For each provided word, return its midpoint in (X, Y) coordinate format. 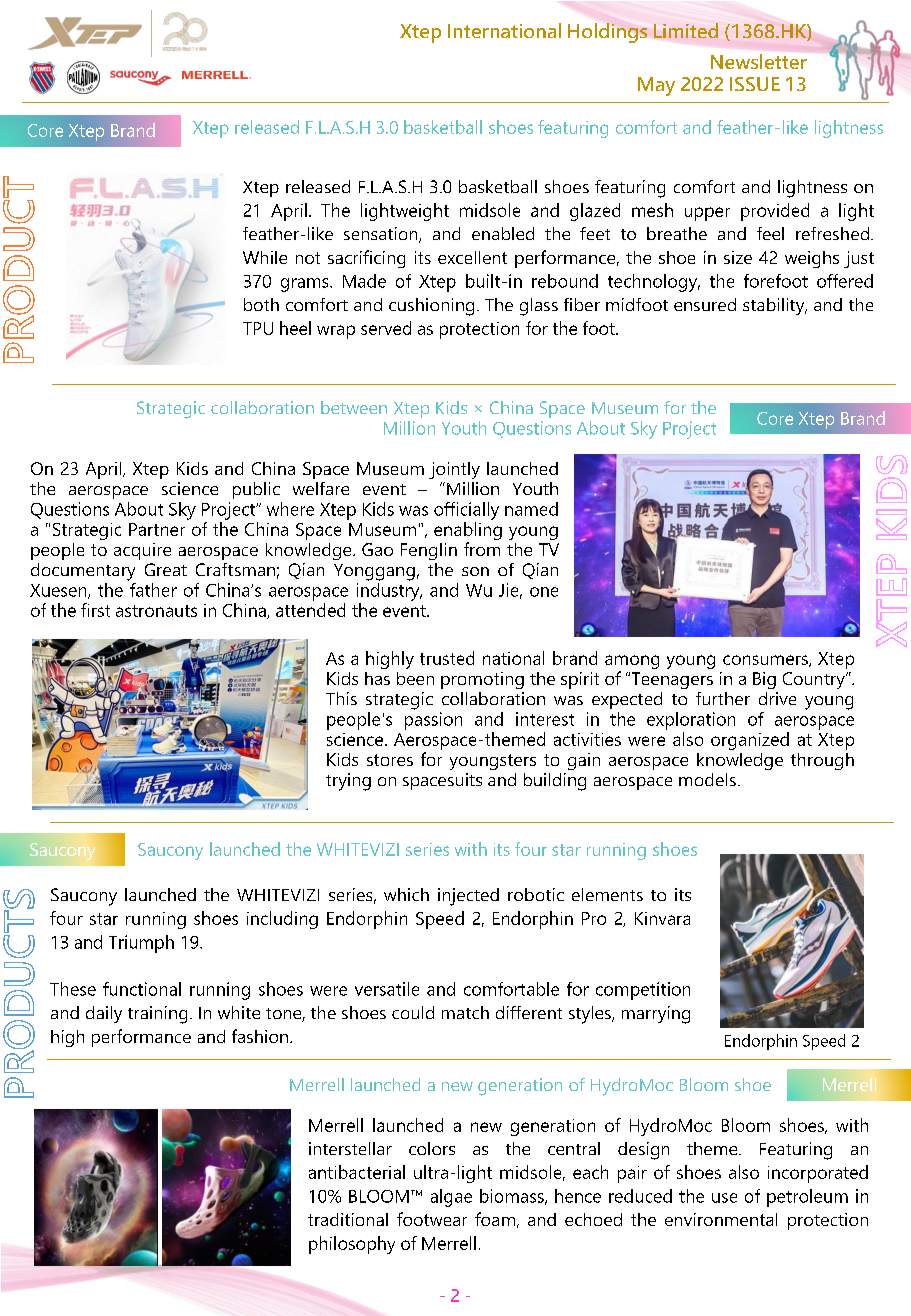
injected (468, 897)
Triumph (141, 944)
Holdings (607, 33)
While (265, 257)
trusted (447, 658)
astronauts (156, 611)
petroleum (807, 1198)
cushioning (431, 307)
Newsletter (759, 61)
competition (643, 991)
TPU (258, 328)
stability (775, 306)
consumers (766, 661)
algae (451, 1198)
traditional (348, 1219)
